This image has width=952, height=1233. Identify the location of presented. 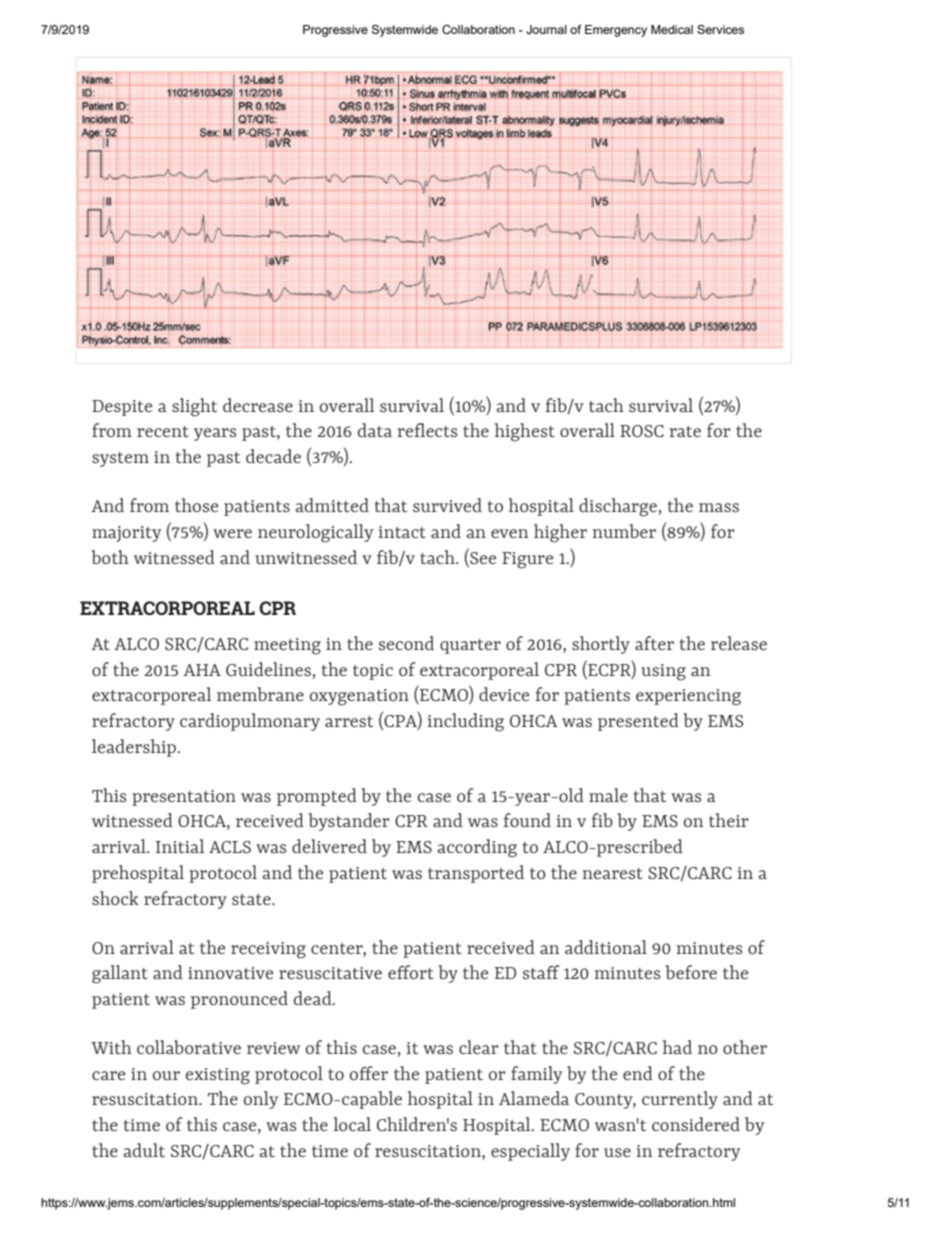
(638, 722).
